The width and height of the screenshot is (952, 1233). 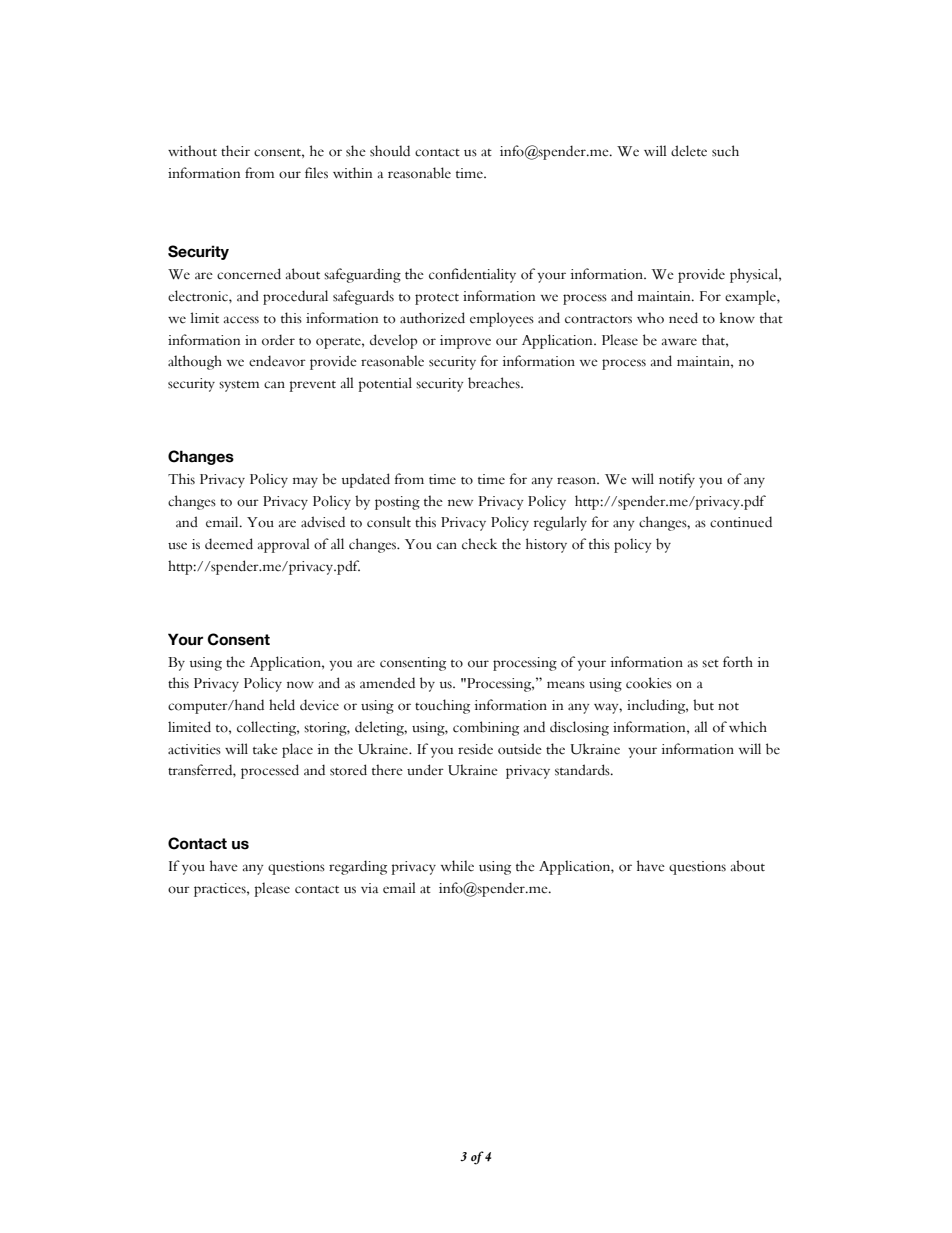 I want to click on should, so click(x=390, y=151).
